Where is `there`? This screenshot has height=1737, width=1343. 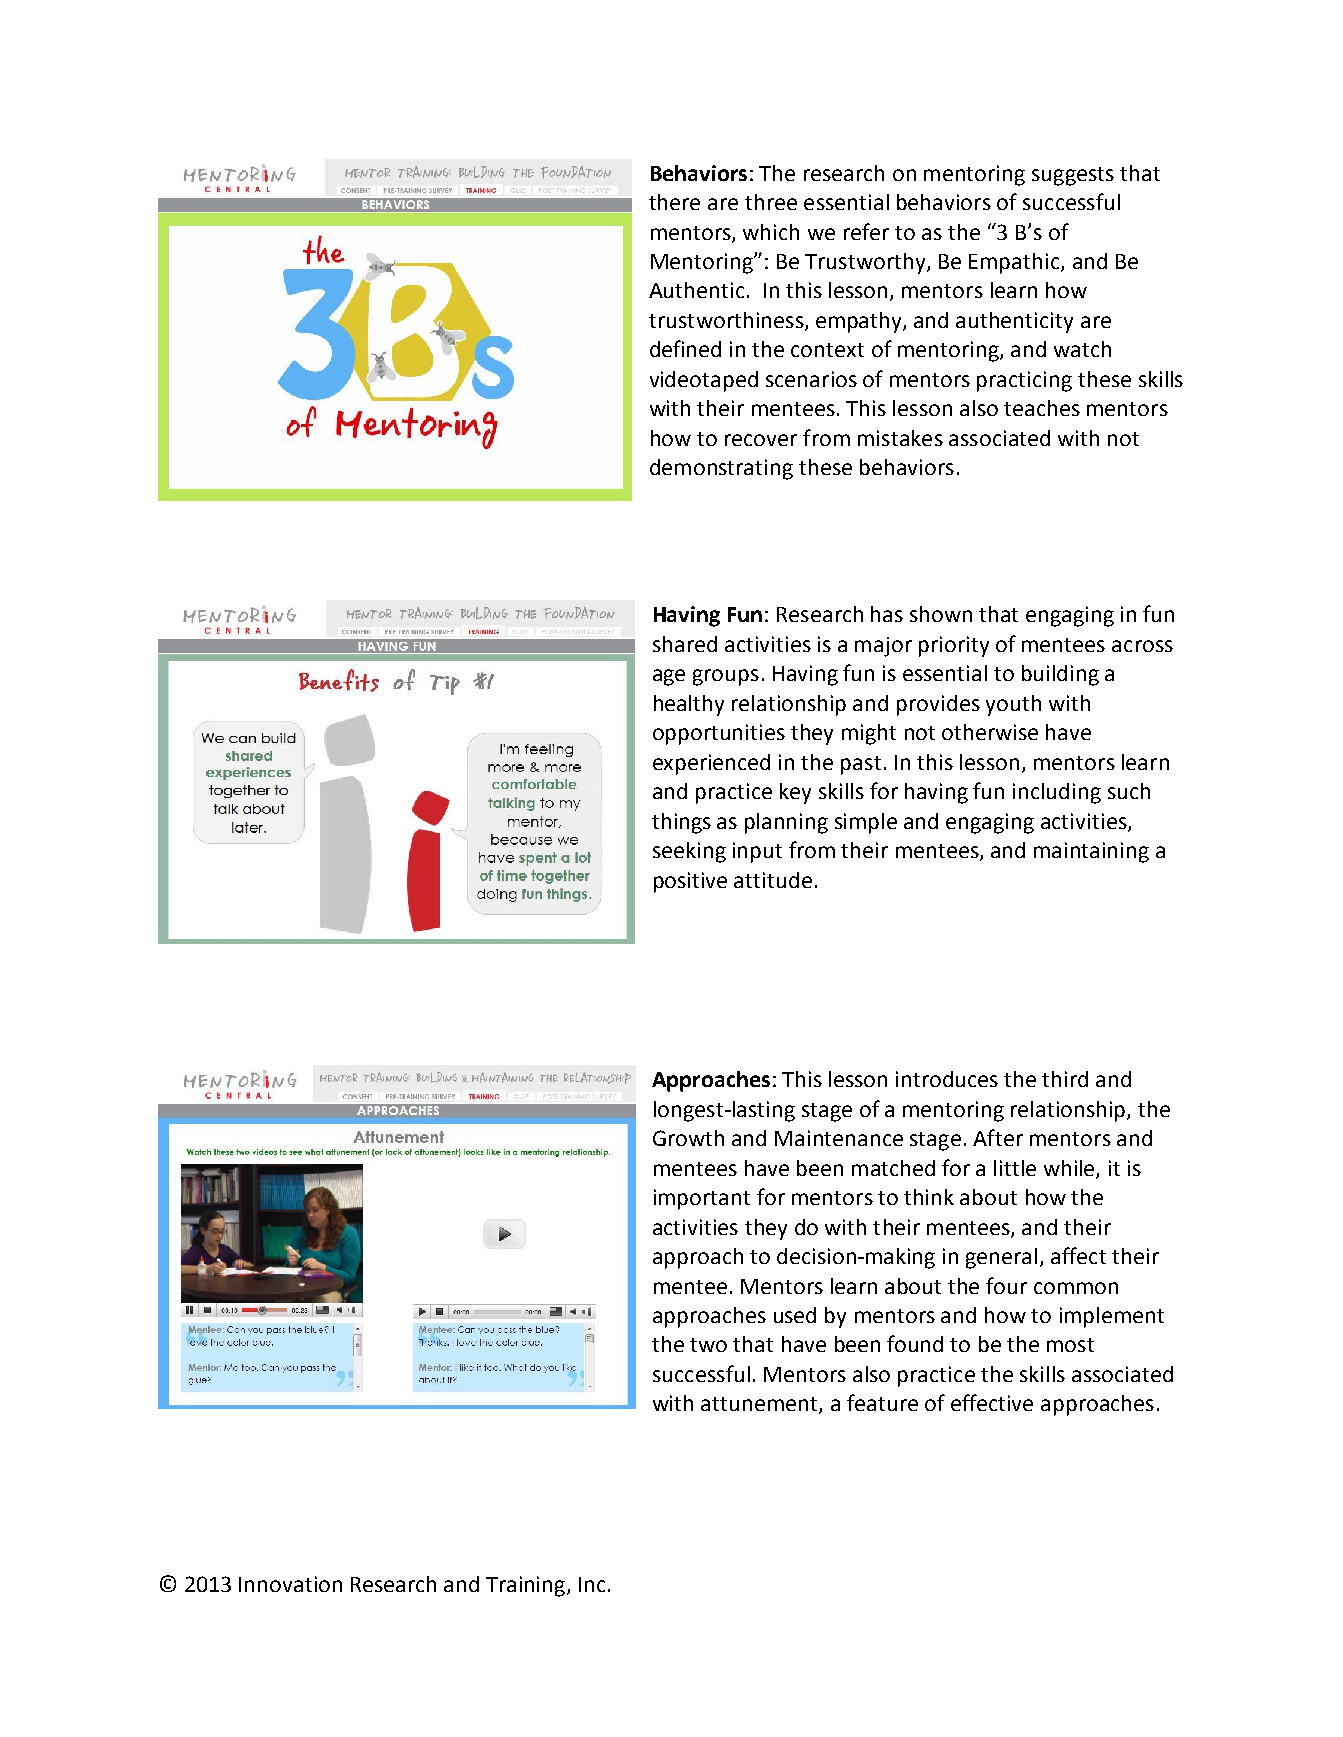
there is located at coordinates (674, 202).
